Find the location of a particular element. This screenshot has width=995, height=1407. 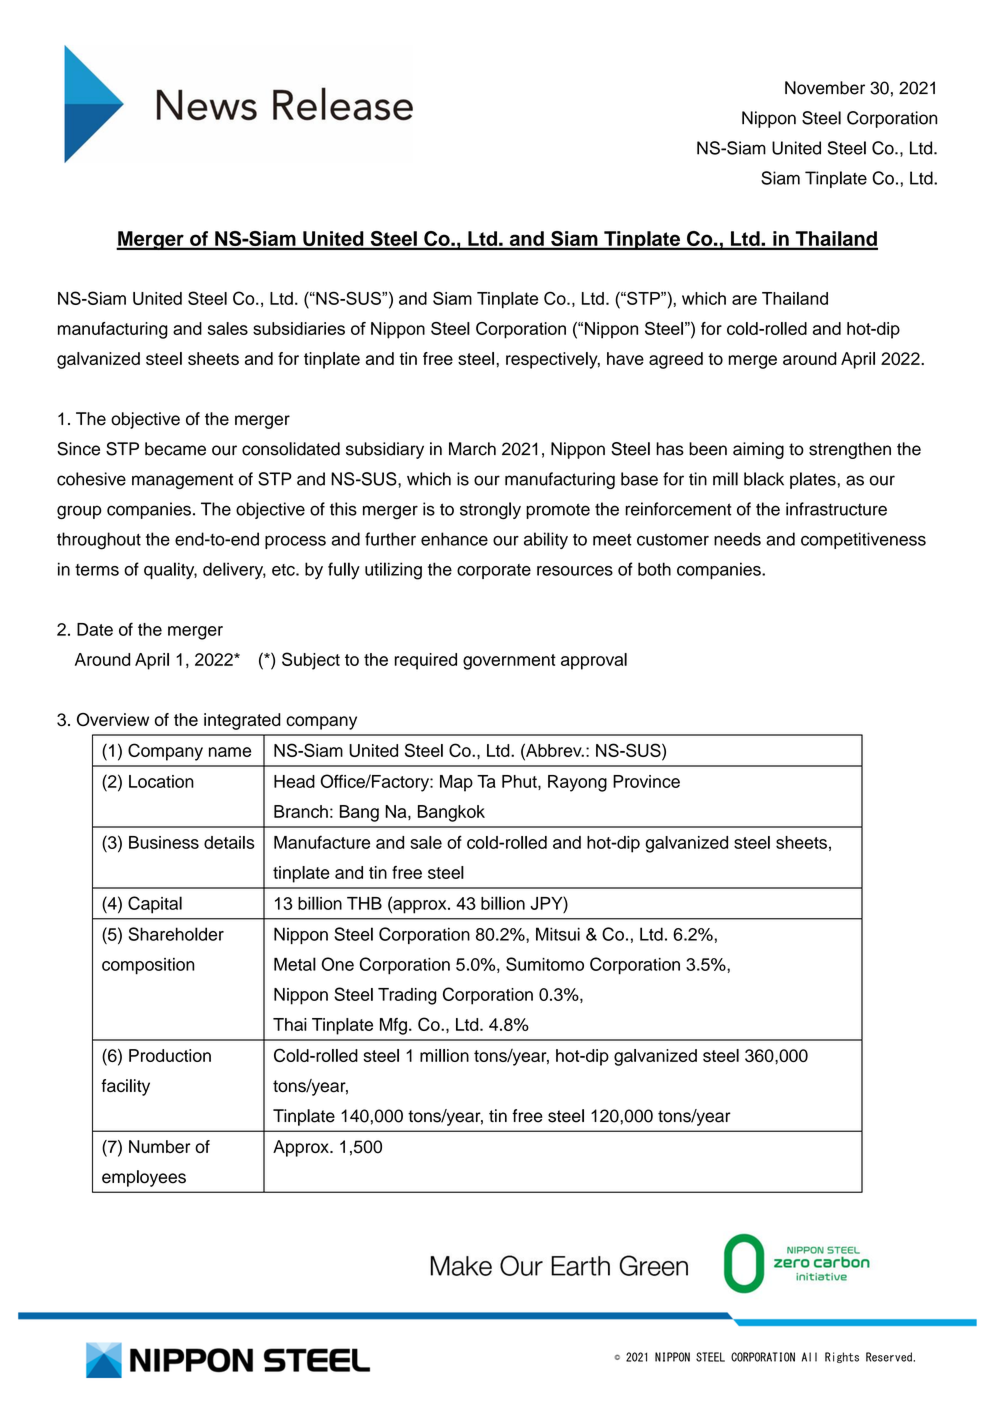

subsidiaries is located at coordinates (299, 328).
